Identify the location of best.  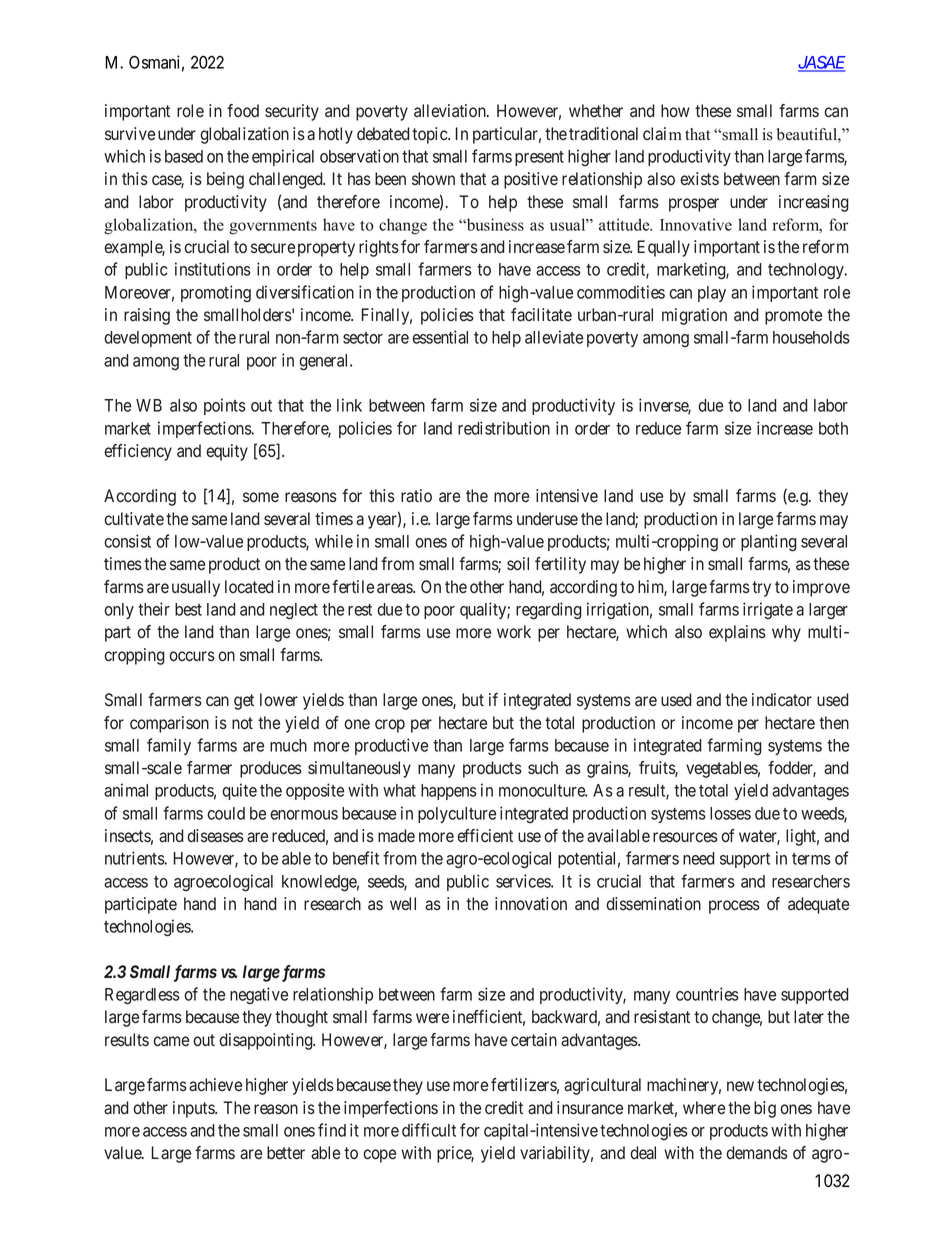
(188, 609).
